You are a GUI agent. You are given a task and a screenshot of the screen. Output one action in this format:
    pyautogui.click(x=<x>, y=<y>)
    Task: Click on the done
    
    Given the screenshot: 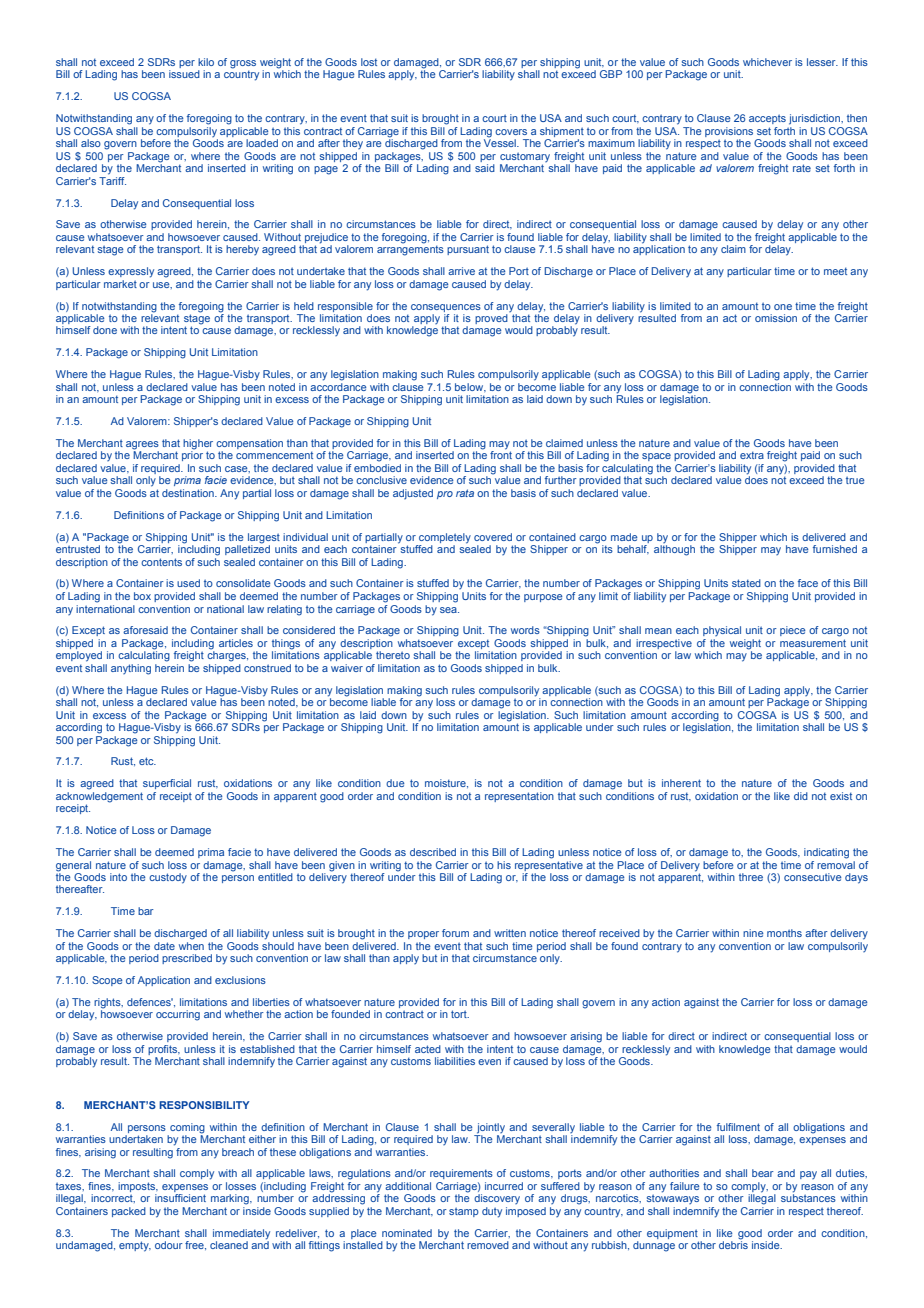 What is the action you would take?
    pyautogui.click(x=105, y=330)
